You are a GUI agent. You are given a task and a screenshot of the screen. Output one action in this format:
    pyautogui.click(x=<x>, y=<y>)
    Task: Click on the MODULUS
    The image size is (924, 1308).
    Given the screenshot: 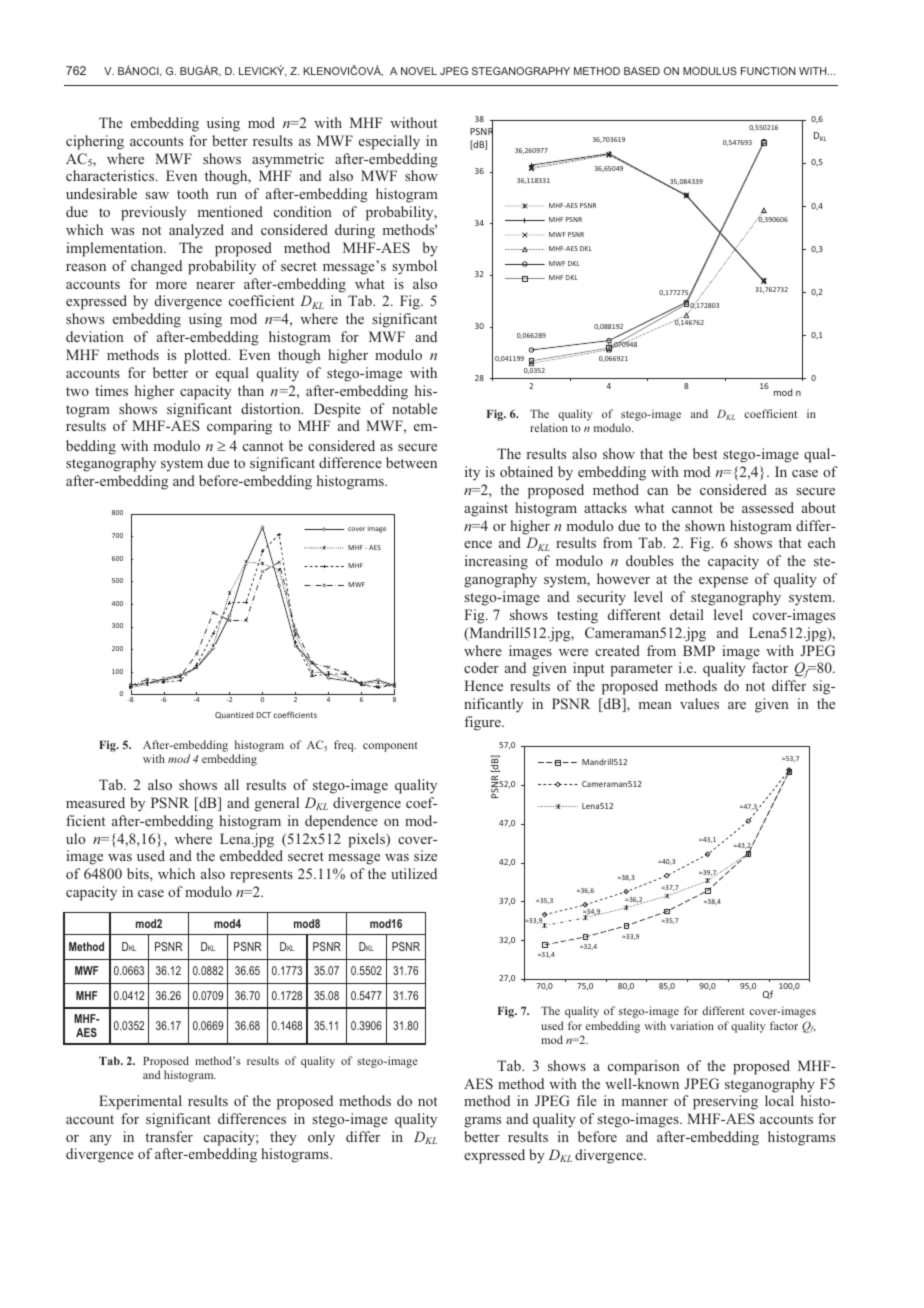 What is the action you would take?
    pyautogui.click(x=710, y=71)
